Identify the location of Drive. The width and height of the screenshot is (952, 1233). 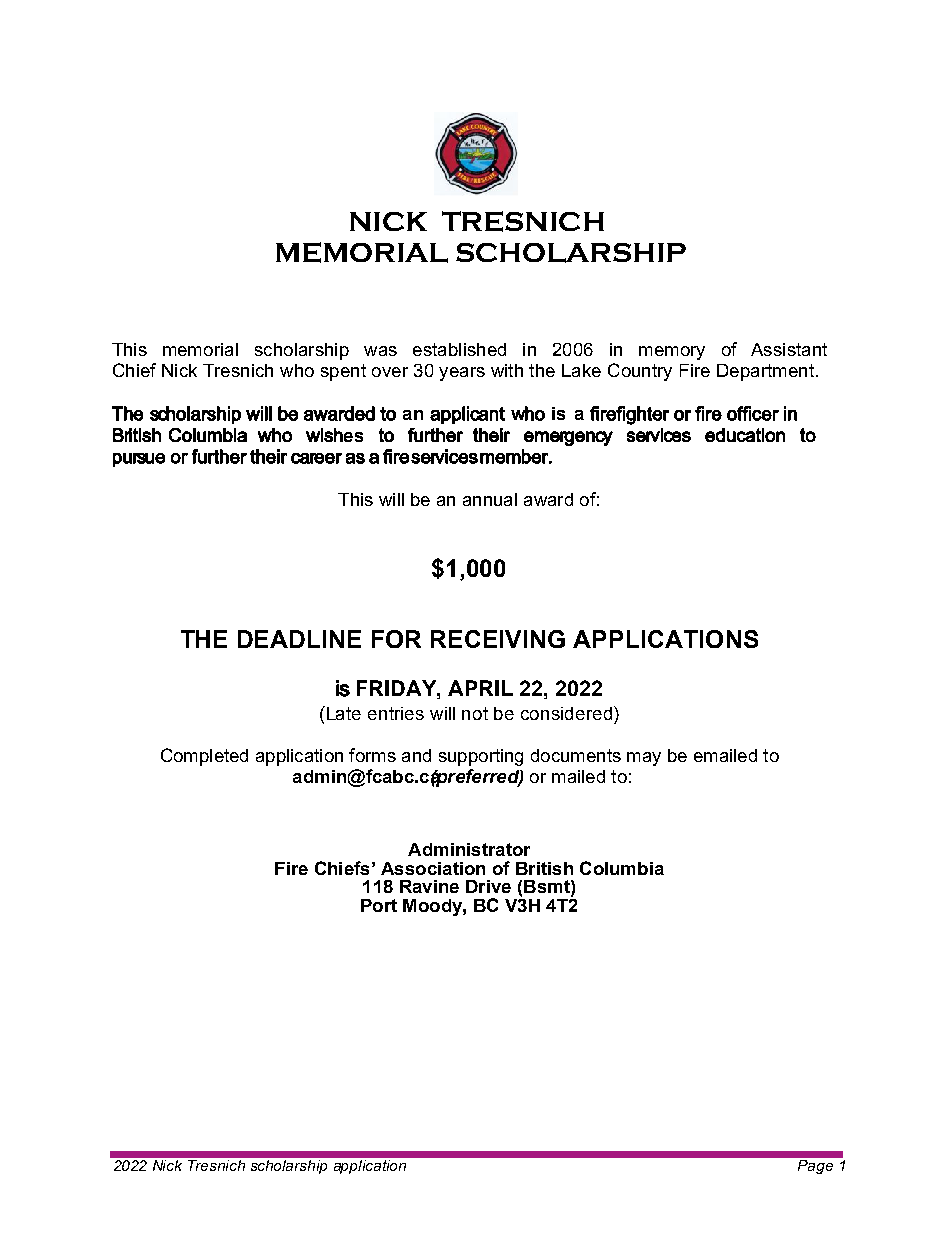
(488, 886).
